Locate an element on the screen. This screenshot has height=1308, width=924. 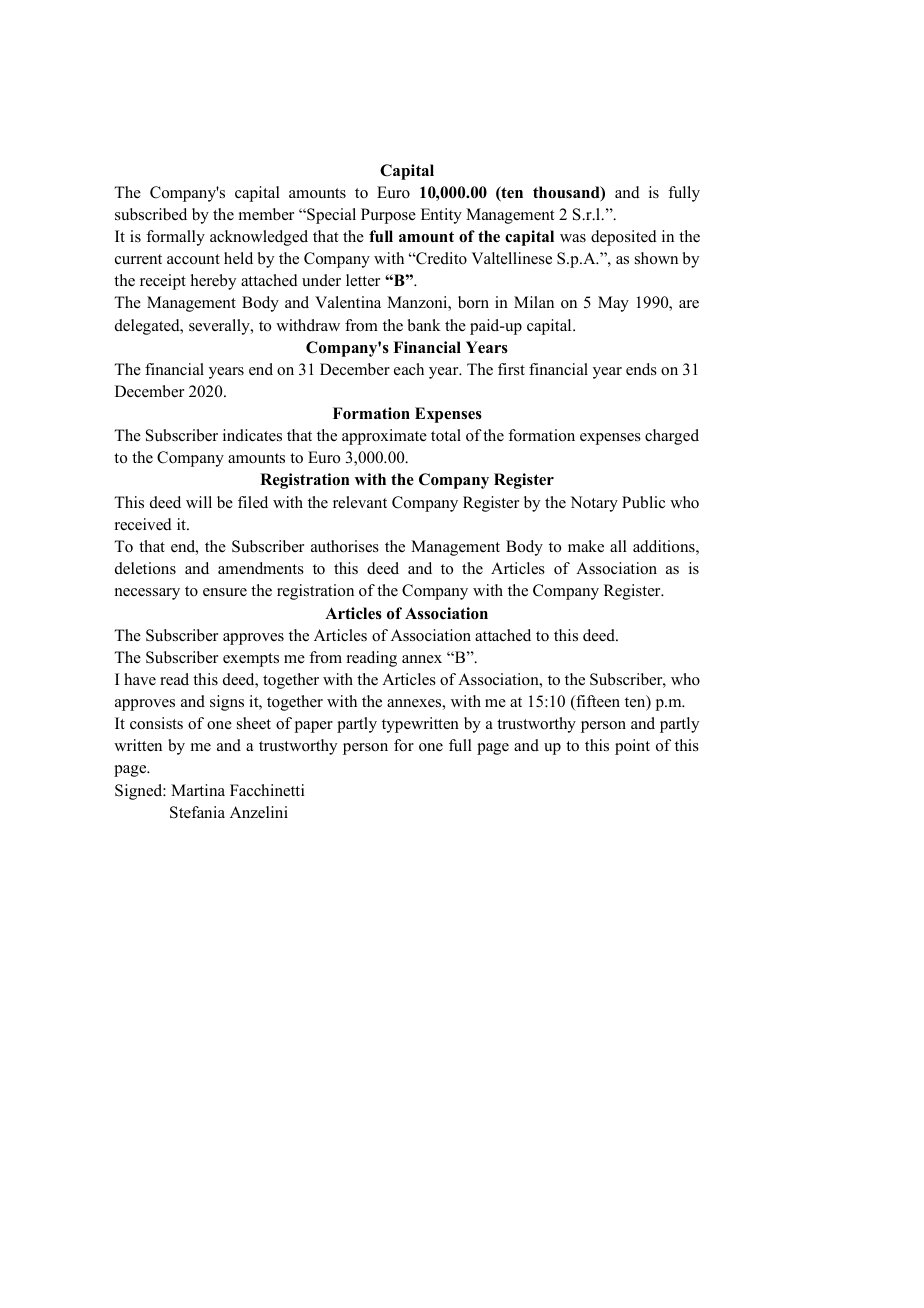
point is located at coordinates (632, 747).
